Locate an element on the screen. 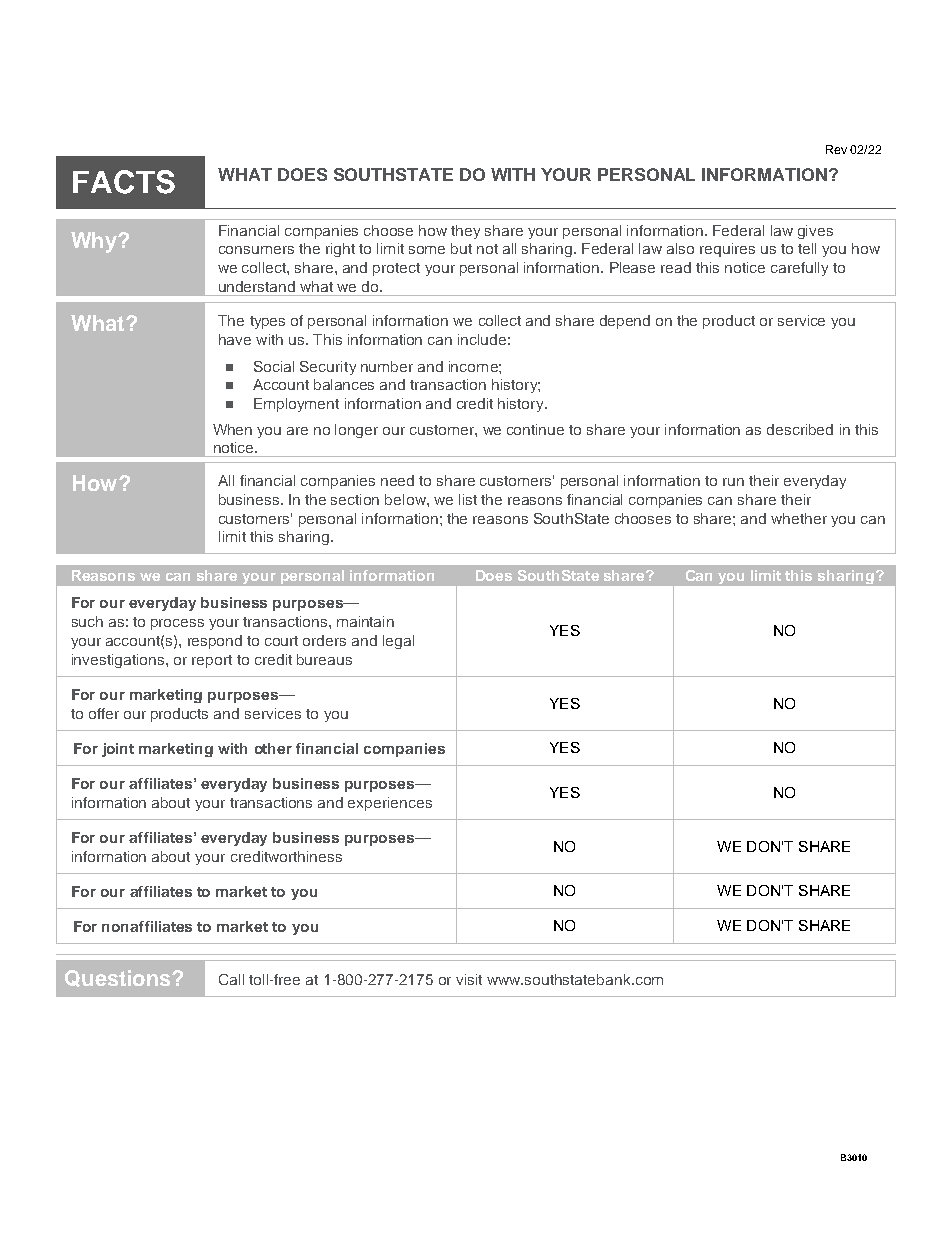 Image resolution: width=952 pixels, height=1233 pixels. legal is located at coordinates (398, 642).
